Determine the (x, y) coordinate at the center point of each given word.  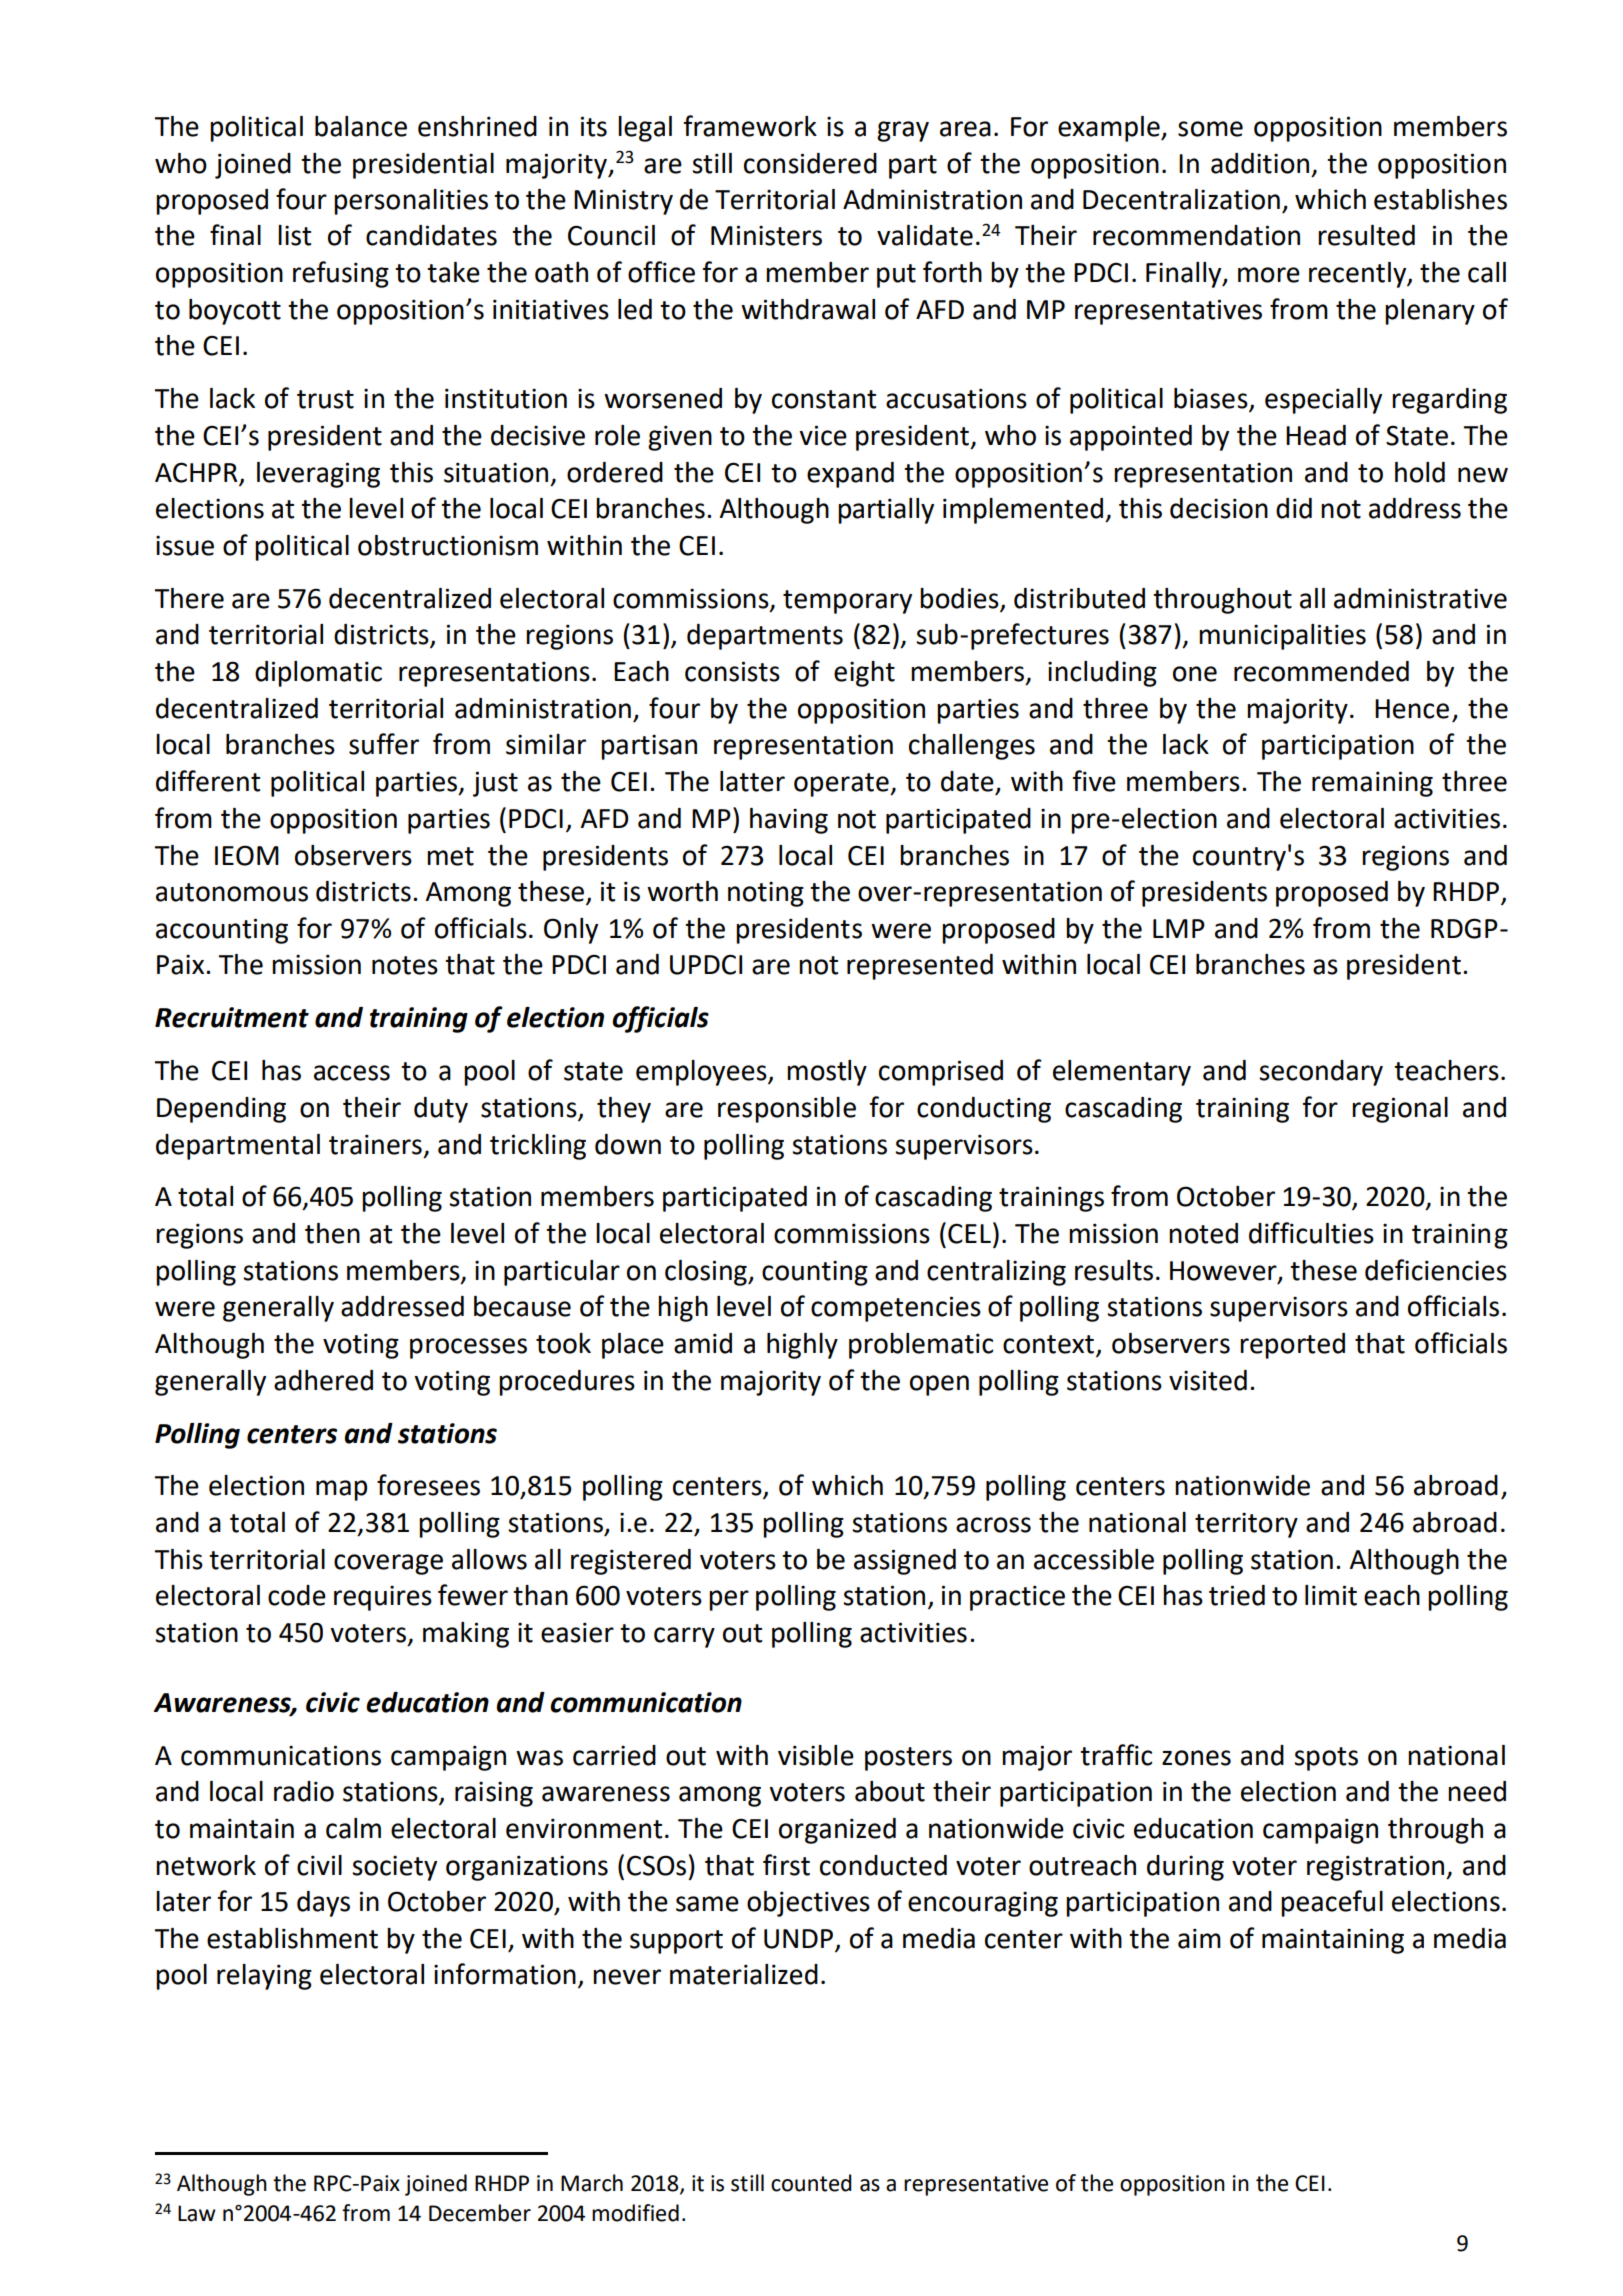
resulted (1366, 235)
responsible (787, 1110)
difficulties (1311, 1233)
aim (1199, 1938)
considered (810, 163)
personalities (411, 202)
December (480, 2213)
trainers (375, 1144)
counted (811, 2183)
